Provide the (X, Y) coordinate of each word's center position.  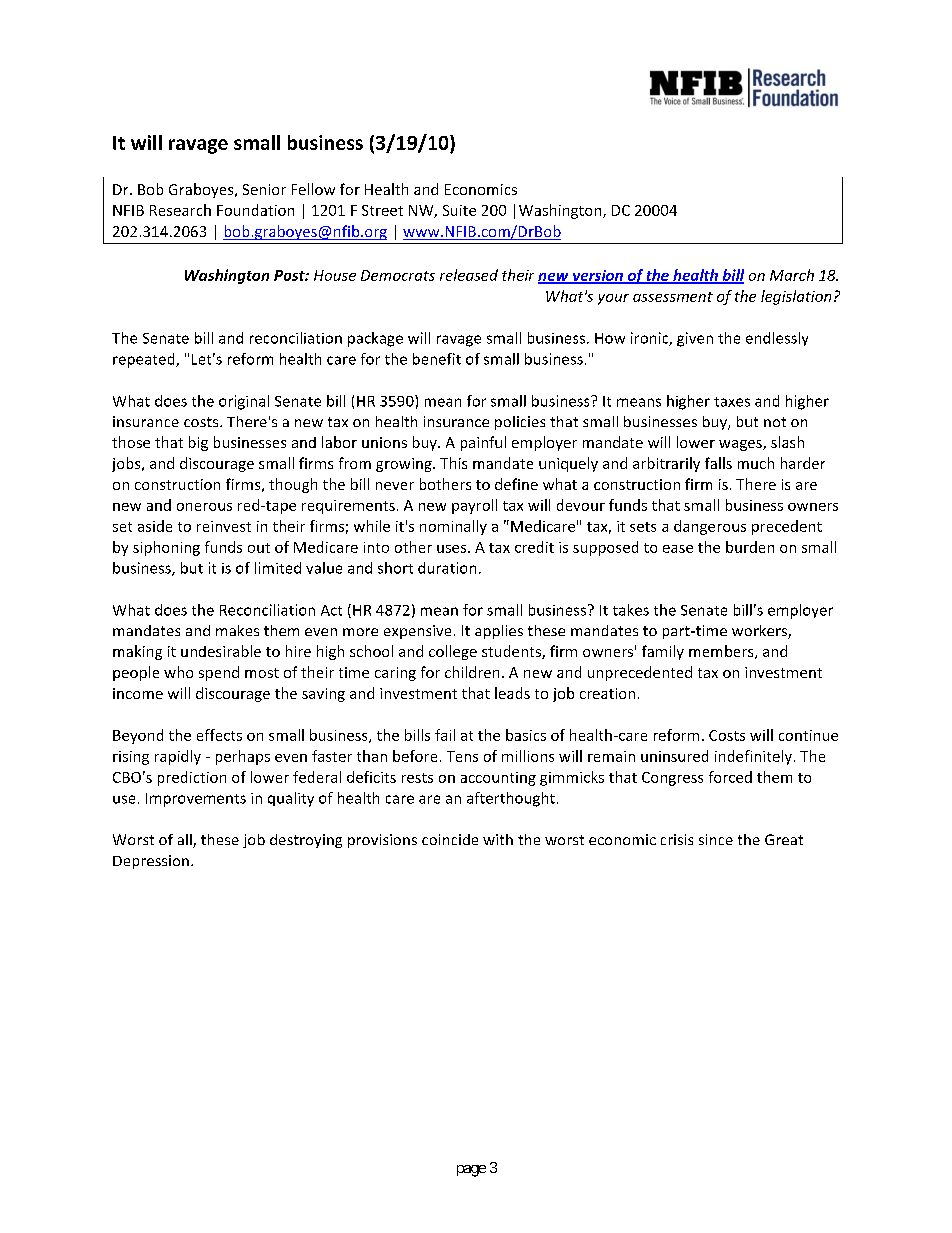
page (471, 1171)
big (198, 443)
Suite (459, 210)
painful (483, 443)
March (792, 275)
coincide (450, 839)
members (722, 652)
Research (180, 210)
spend (219, 673)
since (716, 839)
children (472, 672)
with (498, 839)
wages (741, 445)
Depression (151, 862)
